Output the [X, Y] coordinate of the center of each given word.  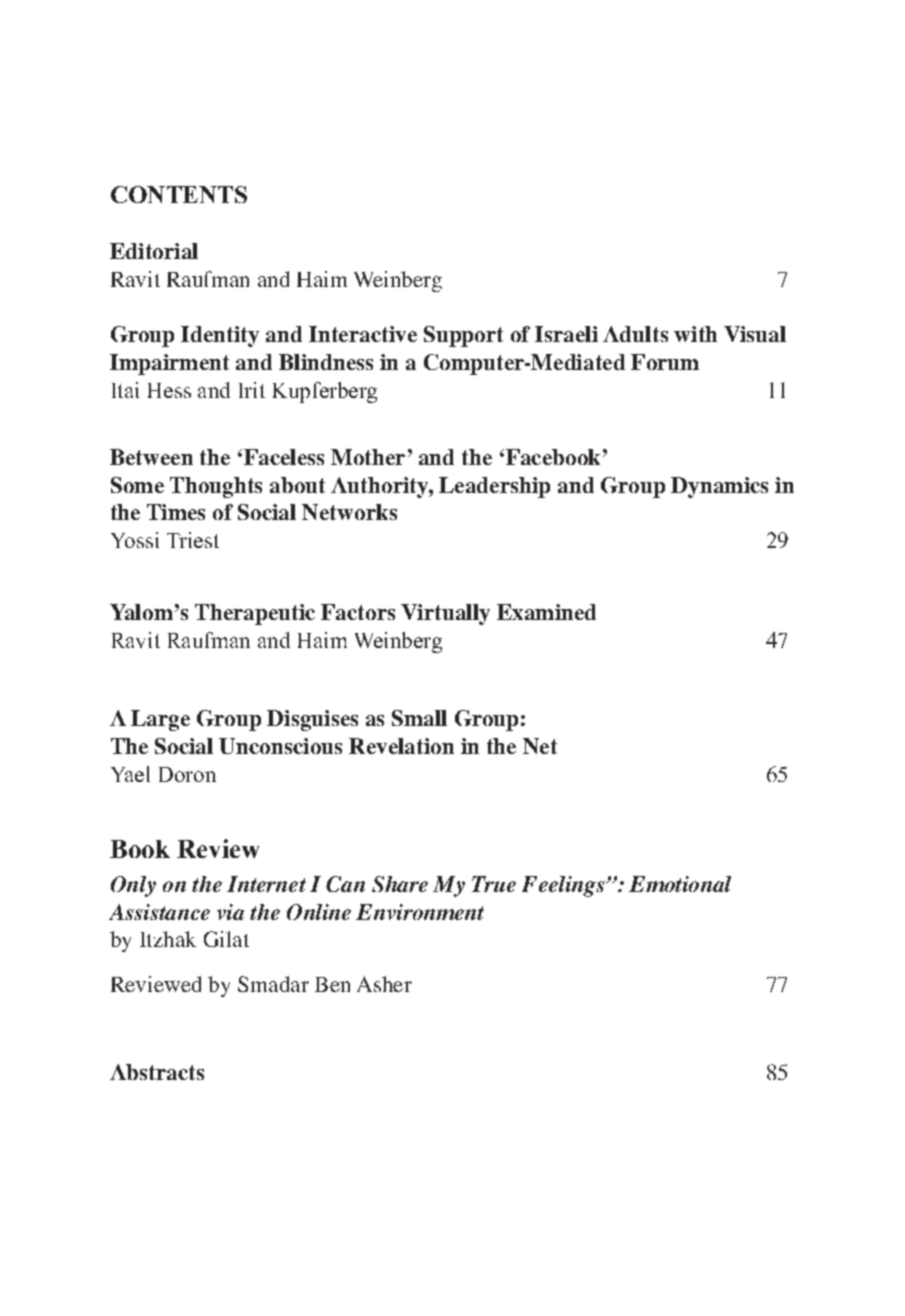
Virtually [445, 614]
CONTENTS [179, 194]
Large [160, 720]
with [695, 334]
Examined [546, 612]
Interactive [363, 334]
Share [400, 884]
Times [176, 512]
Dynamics [719, 487]
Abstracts [157, 1072]
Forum [665, 362]
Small [419, 718]
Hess [169, 390]
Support [463, 336]
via [230, 912]
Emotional [680, 884]
